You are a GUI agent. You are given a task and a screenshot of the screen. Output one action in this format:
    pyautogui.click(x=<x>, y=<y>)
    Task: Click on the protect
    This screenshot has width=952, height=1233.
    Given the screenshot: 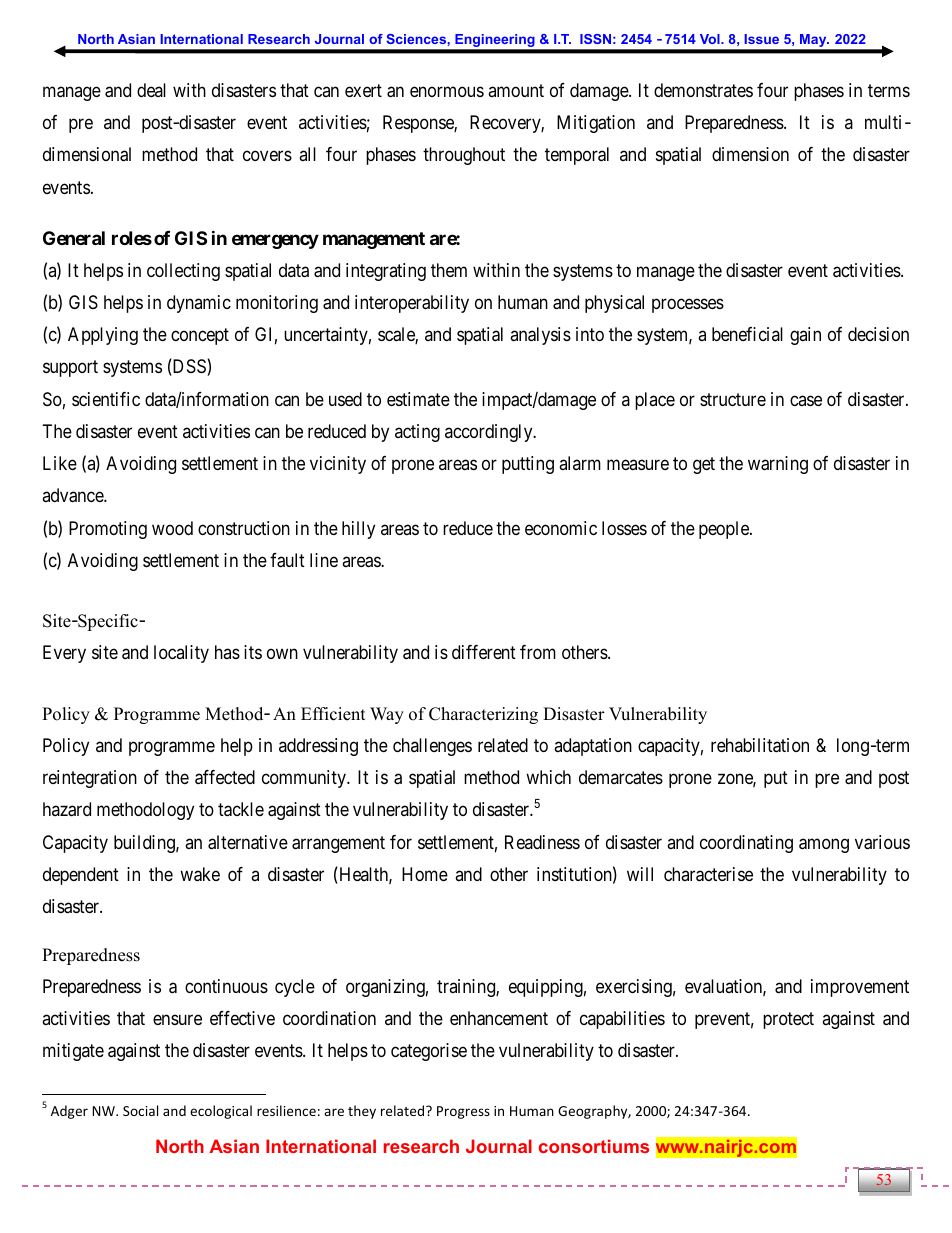 What is the action you would take?
    pyautogui.click(x=788, y=1020)
